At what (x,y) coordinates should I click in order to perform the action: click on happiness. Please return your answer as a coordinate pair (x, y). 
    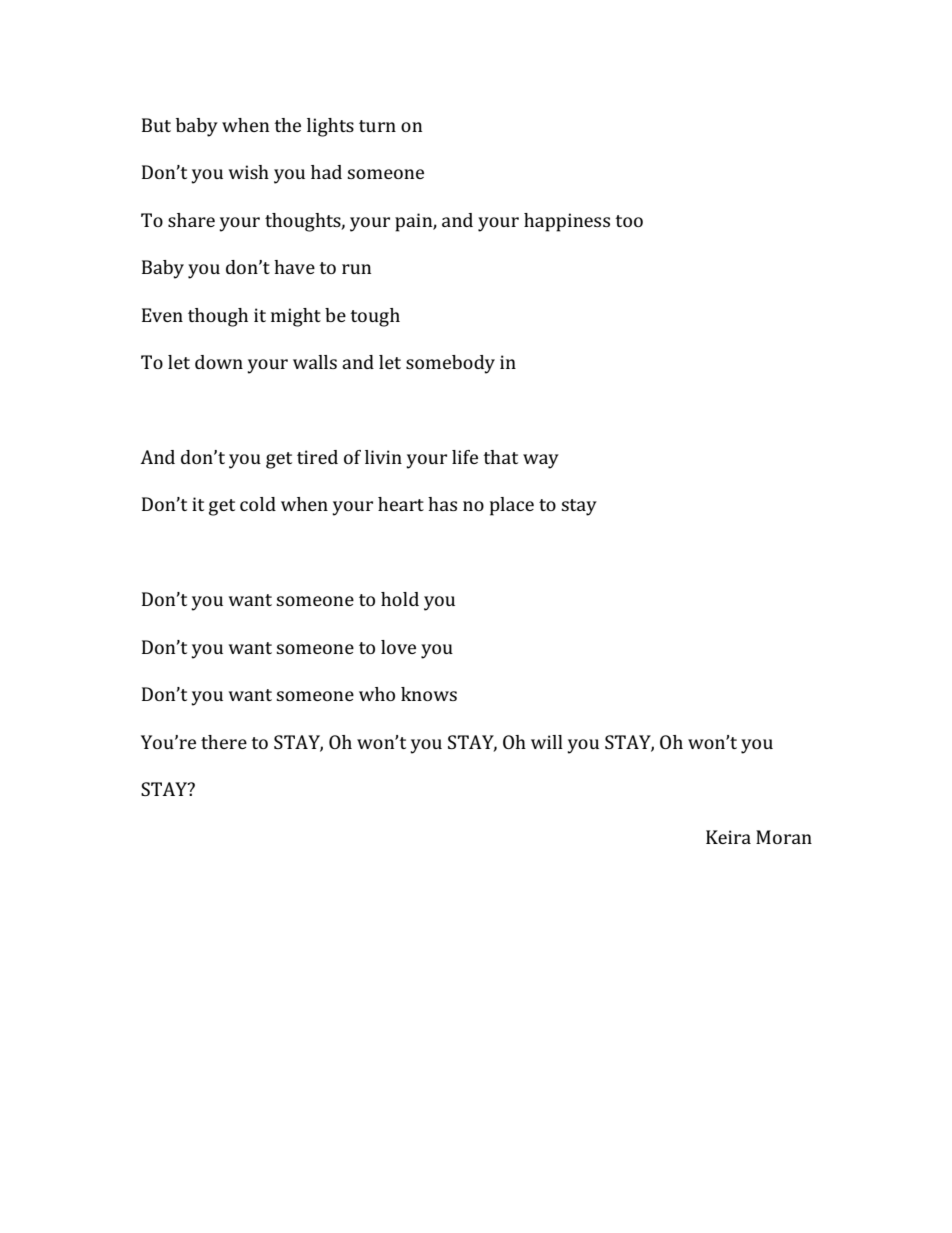
    Looking at the image, I should click on (567, 222).
